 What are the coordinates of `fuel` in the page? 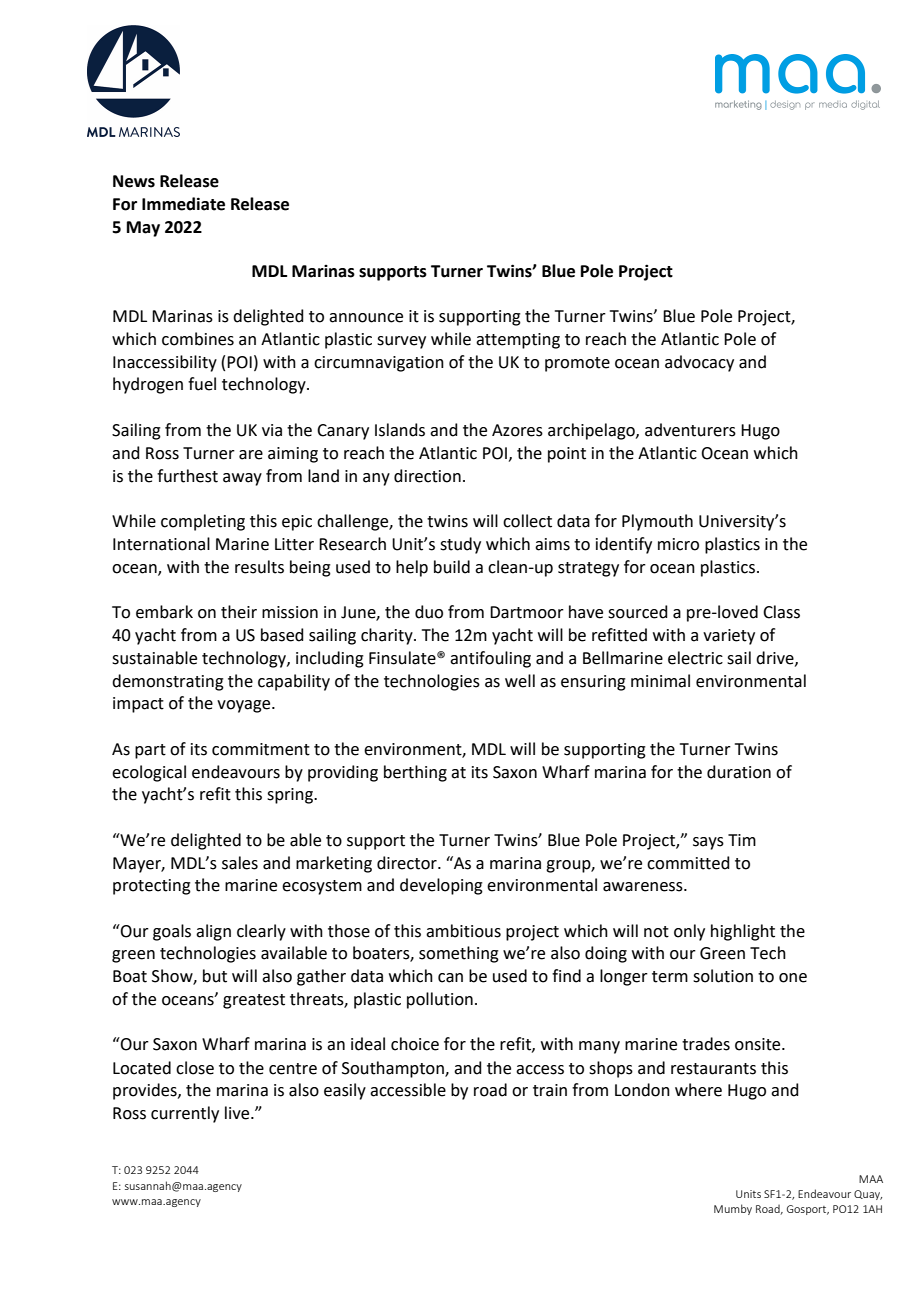 It's located at (202, 384).
